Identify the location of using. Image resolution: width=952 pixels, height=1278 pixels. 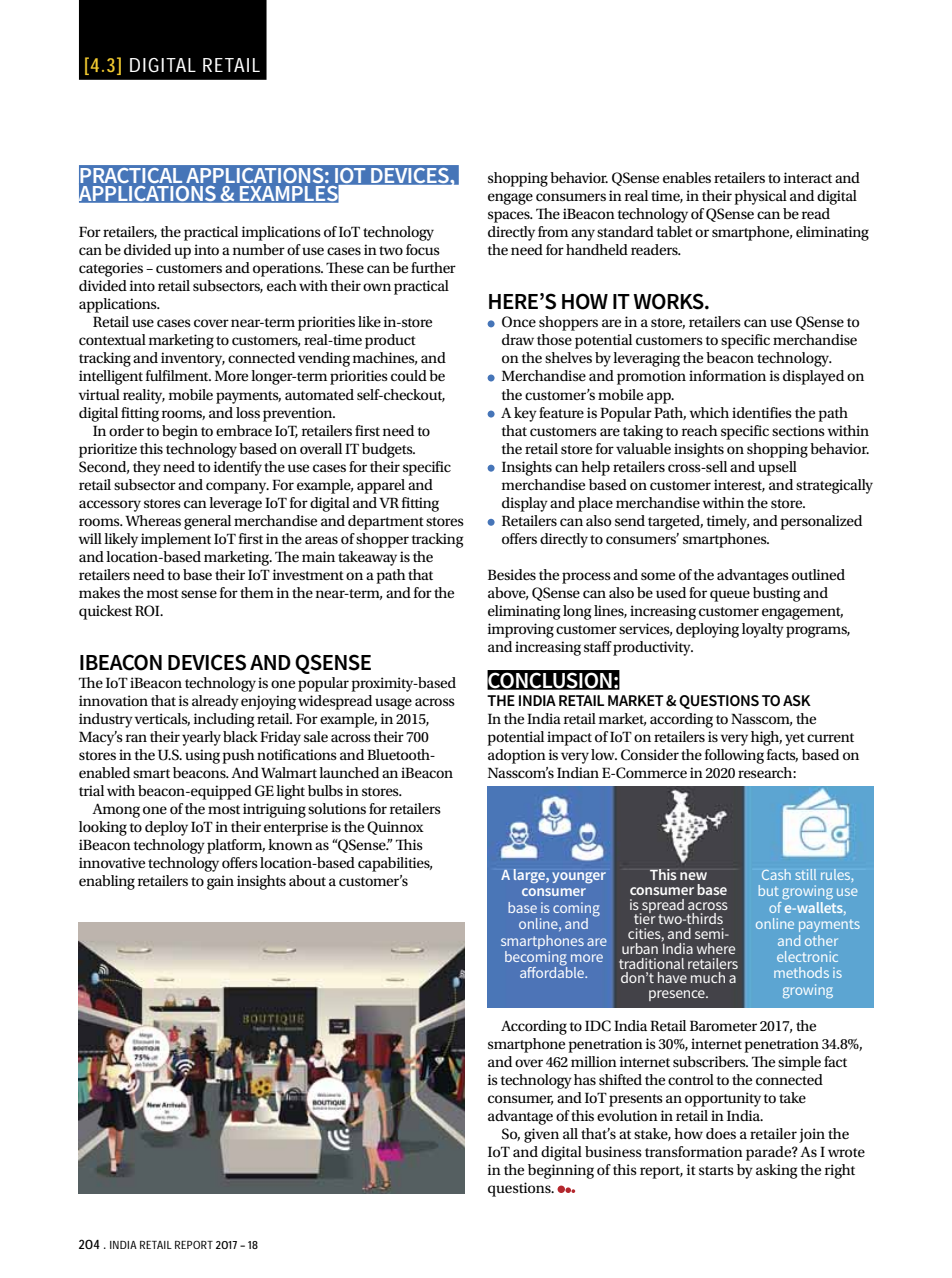
(202, 756).
